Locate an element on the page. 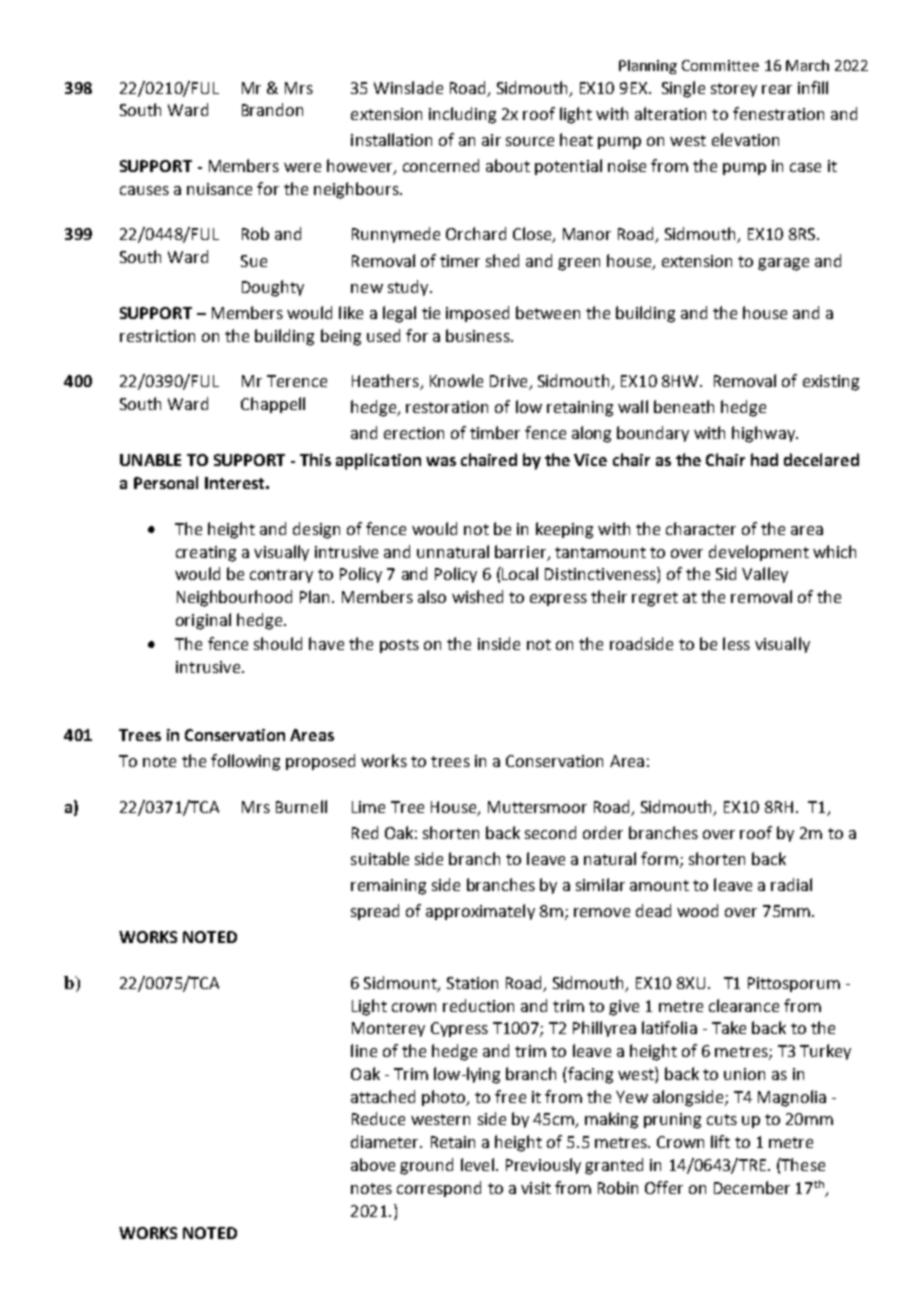  Brandon is located at coordinates (272, 109).
